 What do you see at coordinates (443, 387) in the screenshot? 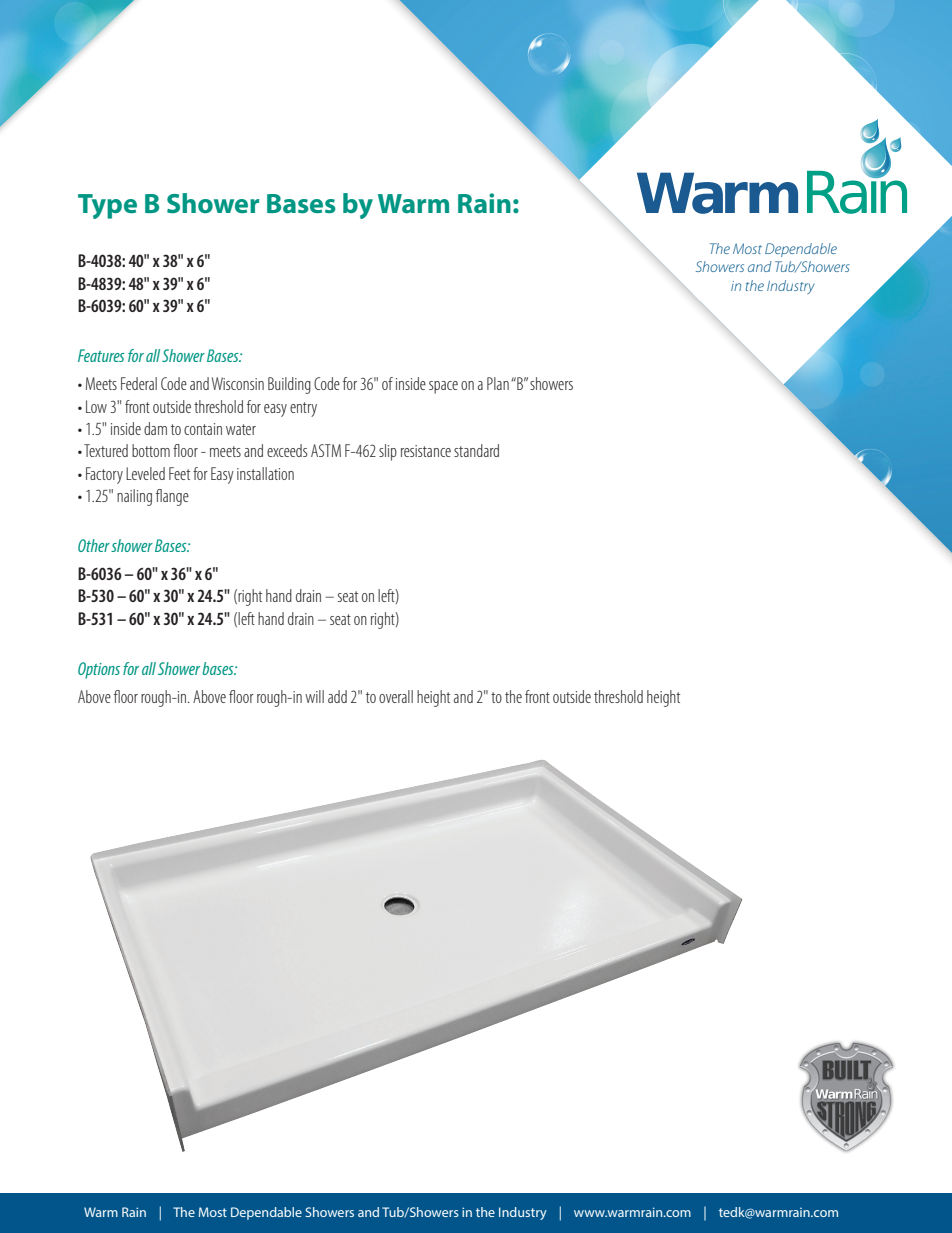
I see `space` at bounding box center [443, 387].
